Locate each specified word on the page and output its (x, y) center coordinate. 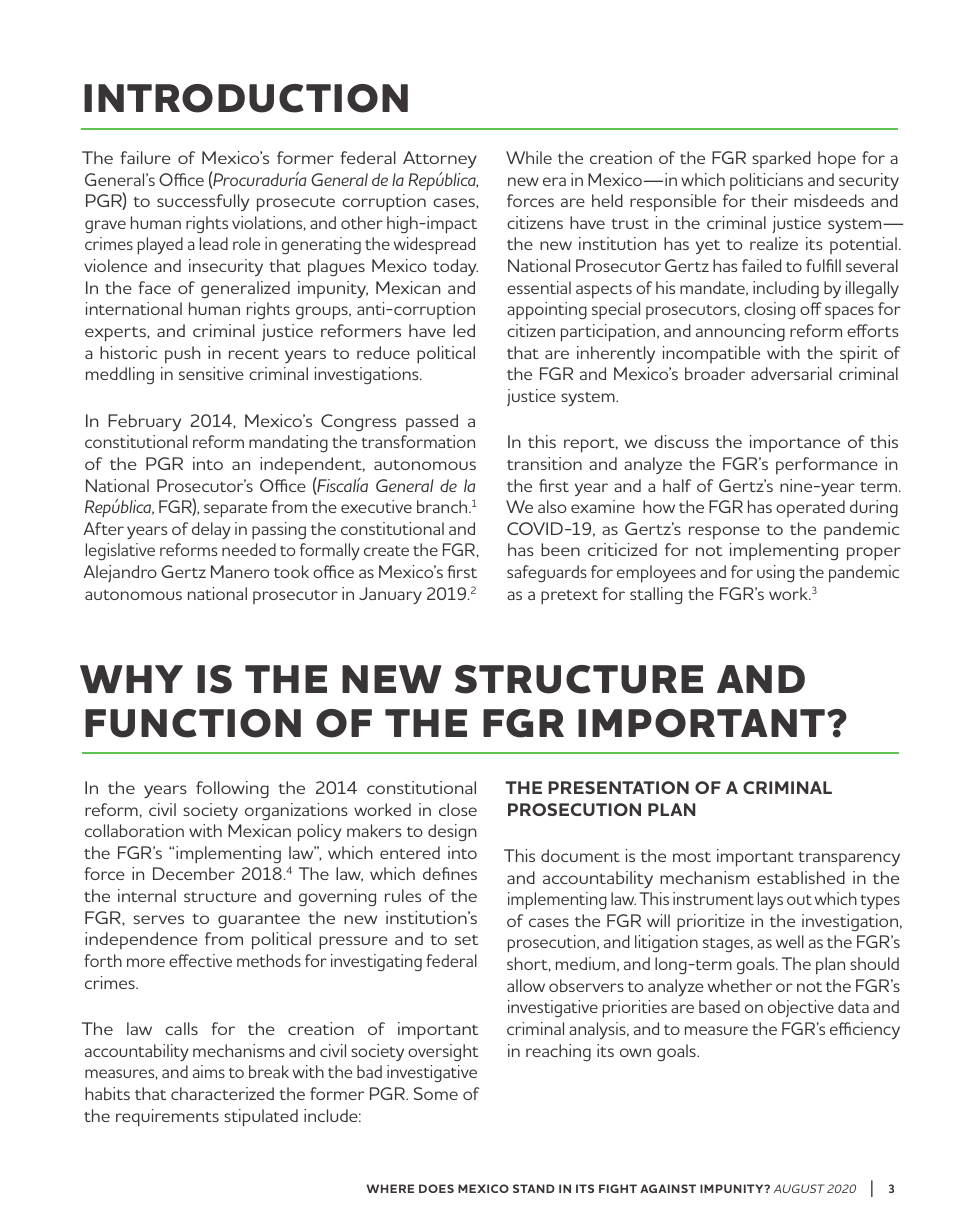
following (232, 790)
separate (235, 510)
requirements (167, 1118)
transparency (849, 859)
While (529, 157)
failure (145, 157)
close (458, 809)
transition (544, 463)
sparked (781, 159)
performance (827, 465)
